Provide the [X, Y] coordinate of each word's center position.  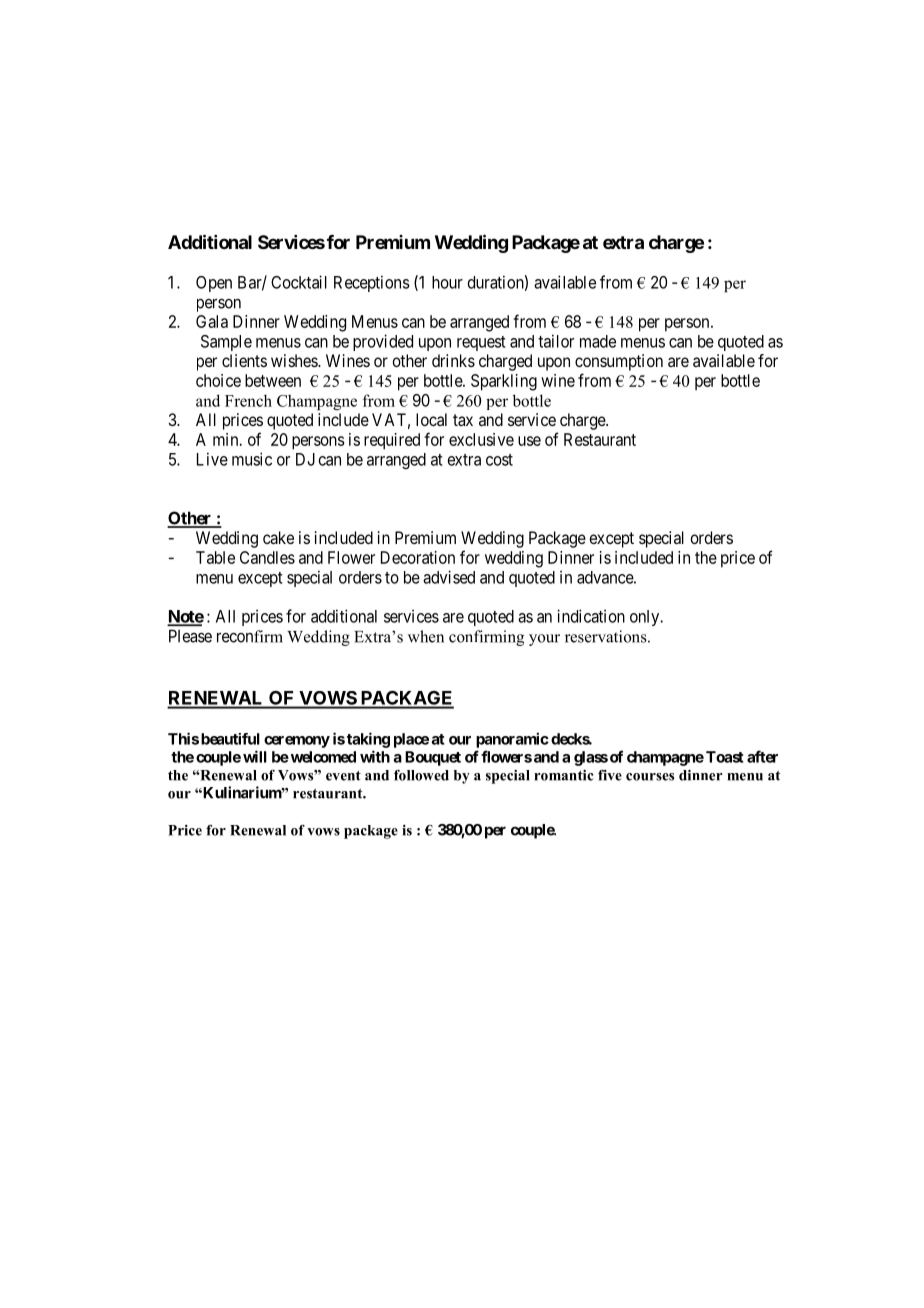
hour [447, 282]
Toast [725, 757]
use [529, 441]
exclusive [481, 439]
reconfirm [250, 636]
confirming [486, 638]
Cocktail [299, 282]
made [598, 341]
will [255, 756]
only [646, 618]
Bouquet [433, 758]
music [252, 459]
